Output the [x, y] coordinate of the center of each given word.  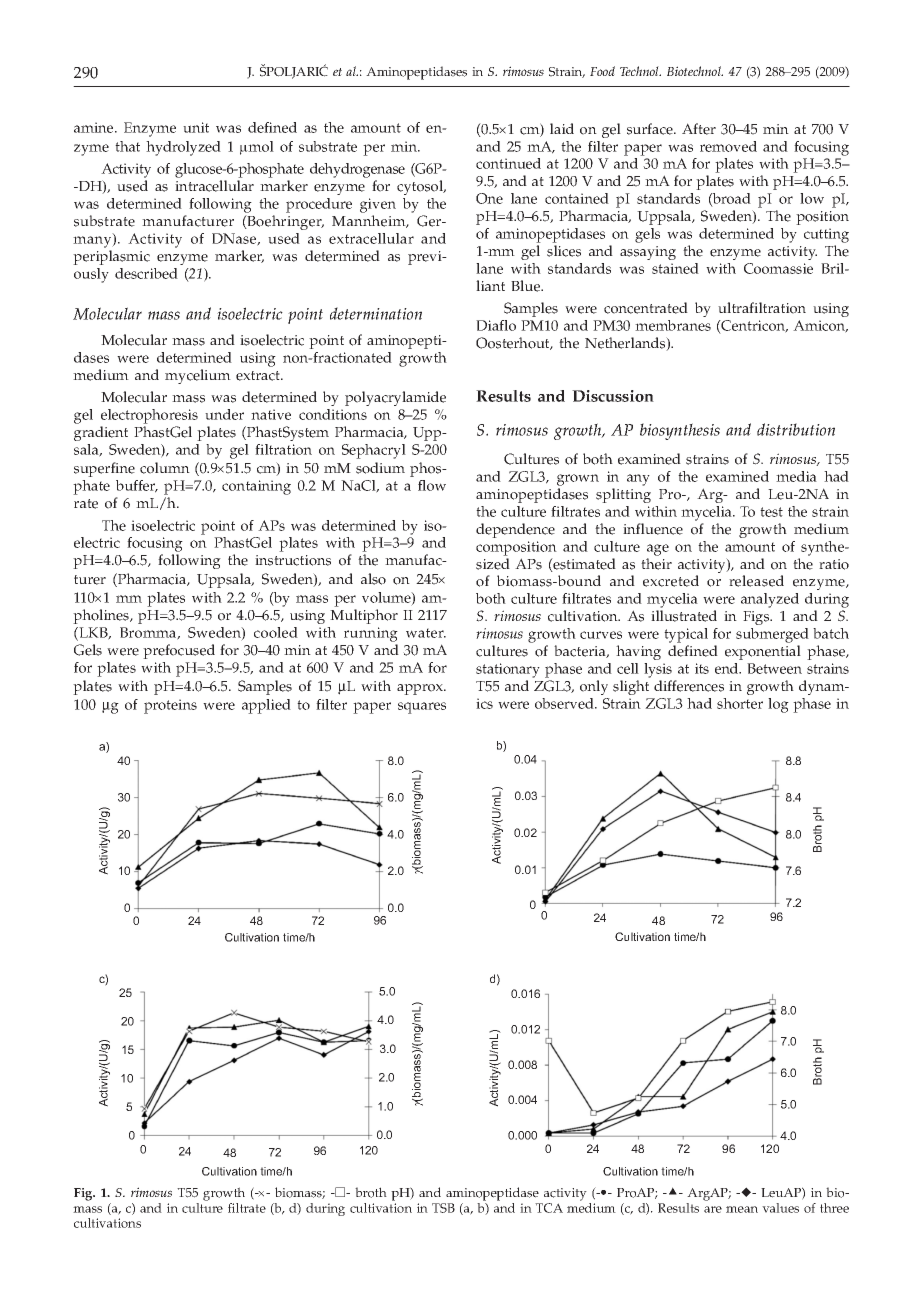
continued [508, 163]
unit [196, 127]
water [426, 633]
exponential [763, 652]
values [780, 1208]
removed [728, 146]
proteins [170, 706]
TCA [549, 1208]
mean [742, 1209]
